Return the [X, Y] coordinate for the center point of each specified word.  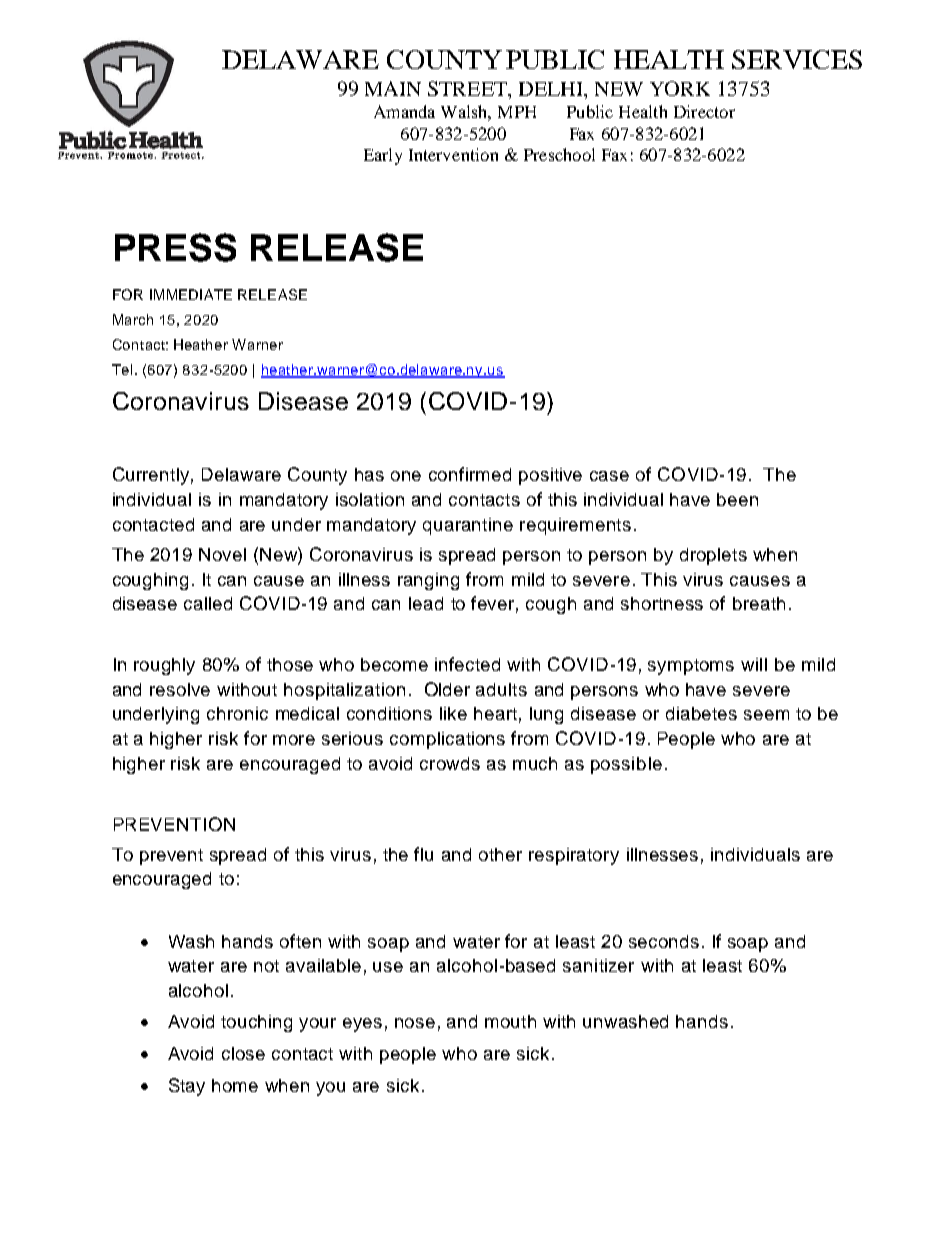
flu [423, 854]
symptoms [691, 667]
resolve [180, 689]
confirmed [470, 474]
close [243, 1053]
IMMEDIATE [191, 294]
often [300, 941]
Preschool [559, 154]
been [737, 499]
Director [704, 111]
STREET [468, 88]
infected [467, 664]
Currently [153, 476]
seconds [664, 941]
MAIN [393, 88]
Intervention [453, 154]
